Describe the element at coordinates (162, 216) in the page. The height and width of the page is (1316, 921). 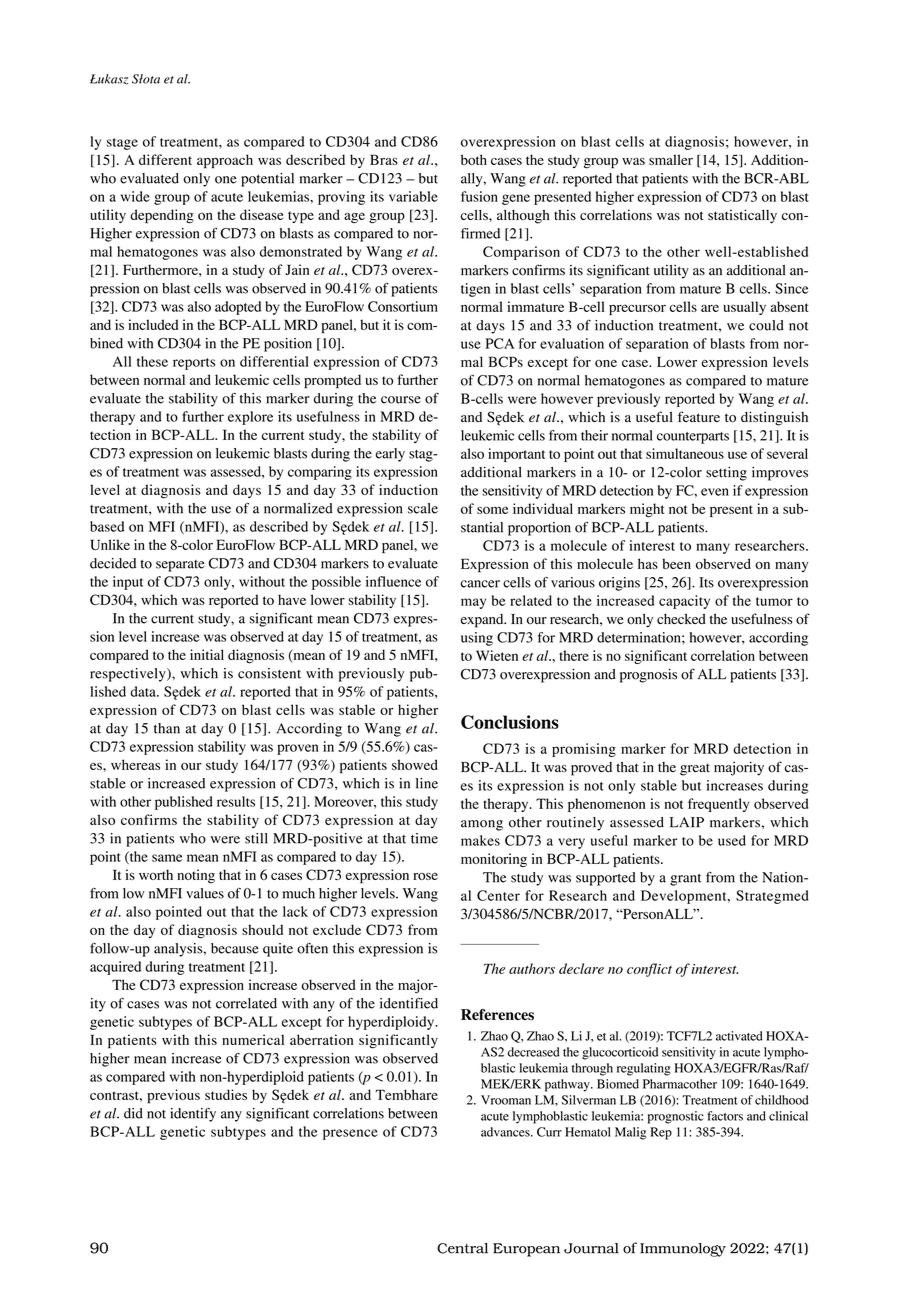
I see `depending` at that location.
